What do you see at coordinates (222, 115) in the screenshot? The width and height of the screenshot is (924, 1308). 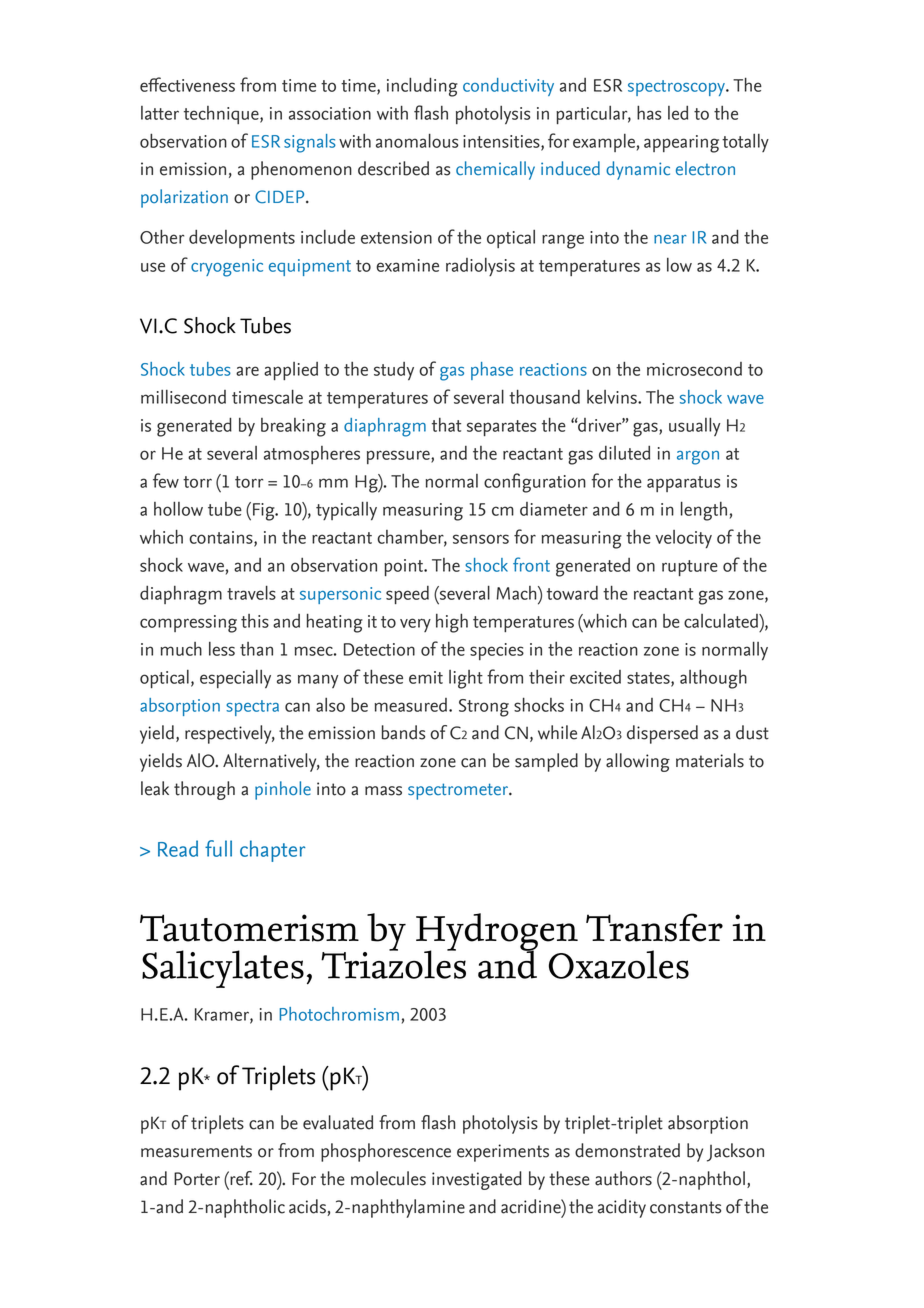 I see `technique` at bounding box center [222, 115].
